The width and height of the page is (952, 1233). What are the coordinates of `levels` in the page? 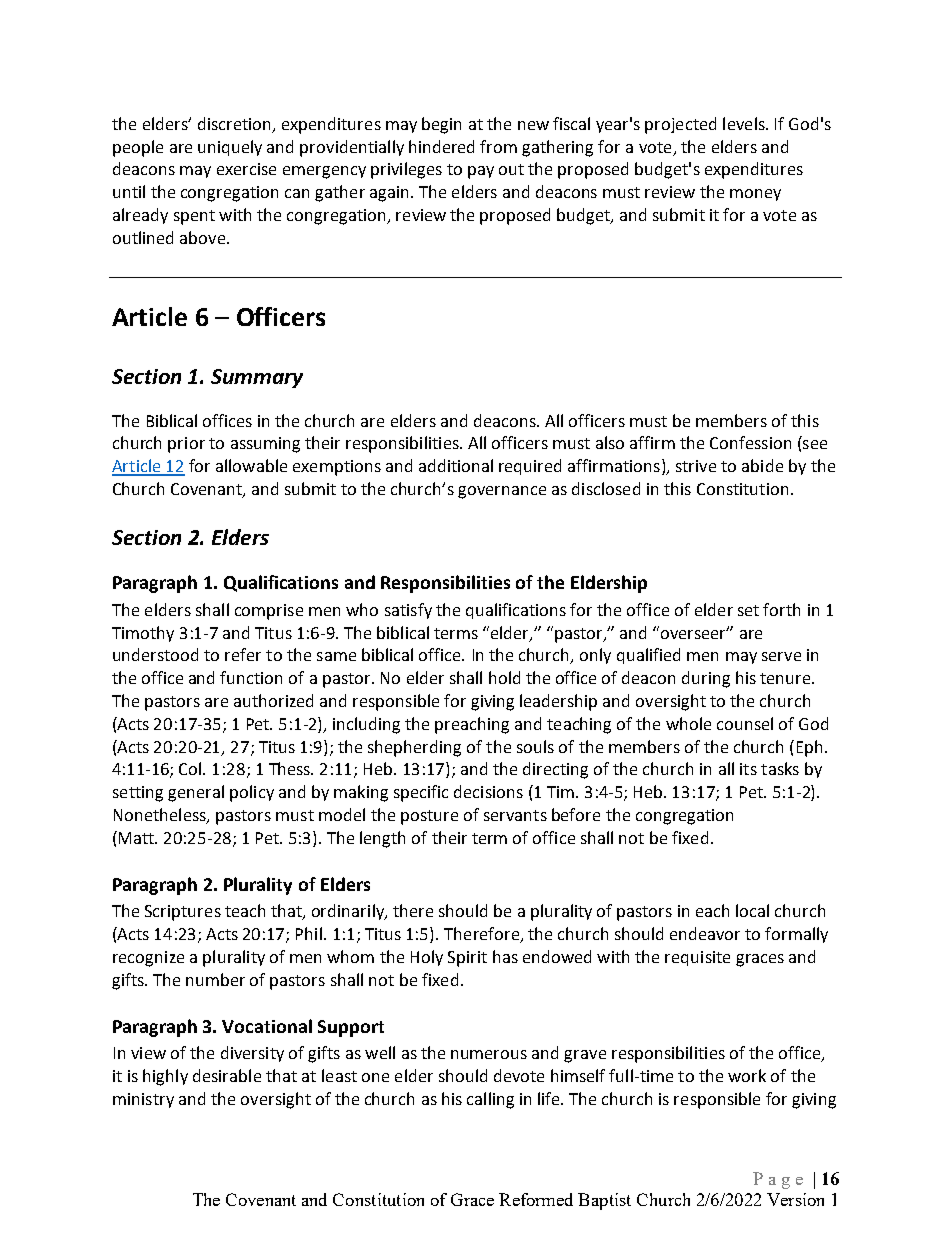 It's located at (745, 123).
